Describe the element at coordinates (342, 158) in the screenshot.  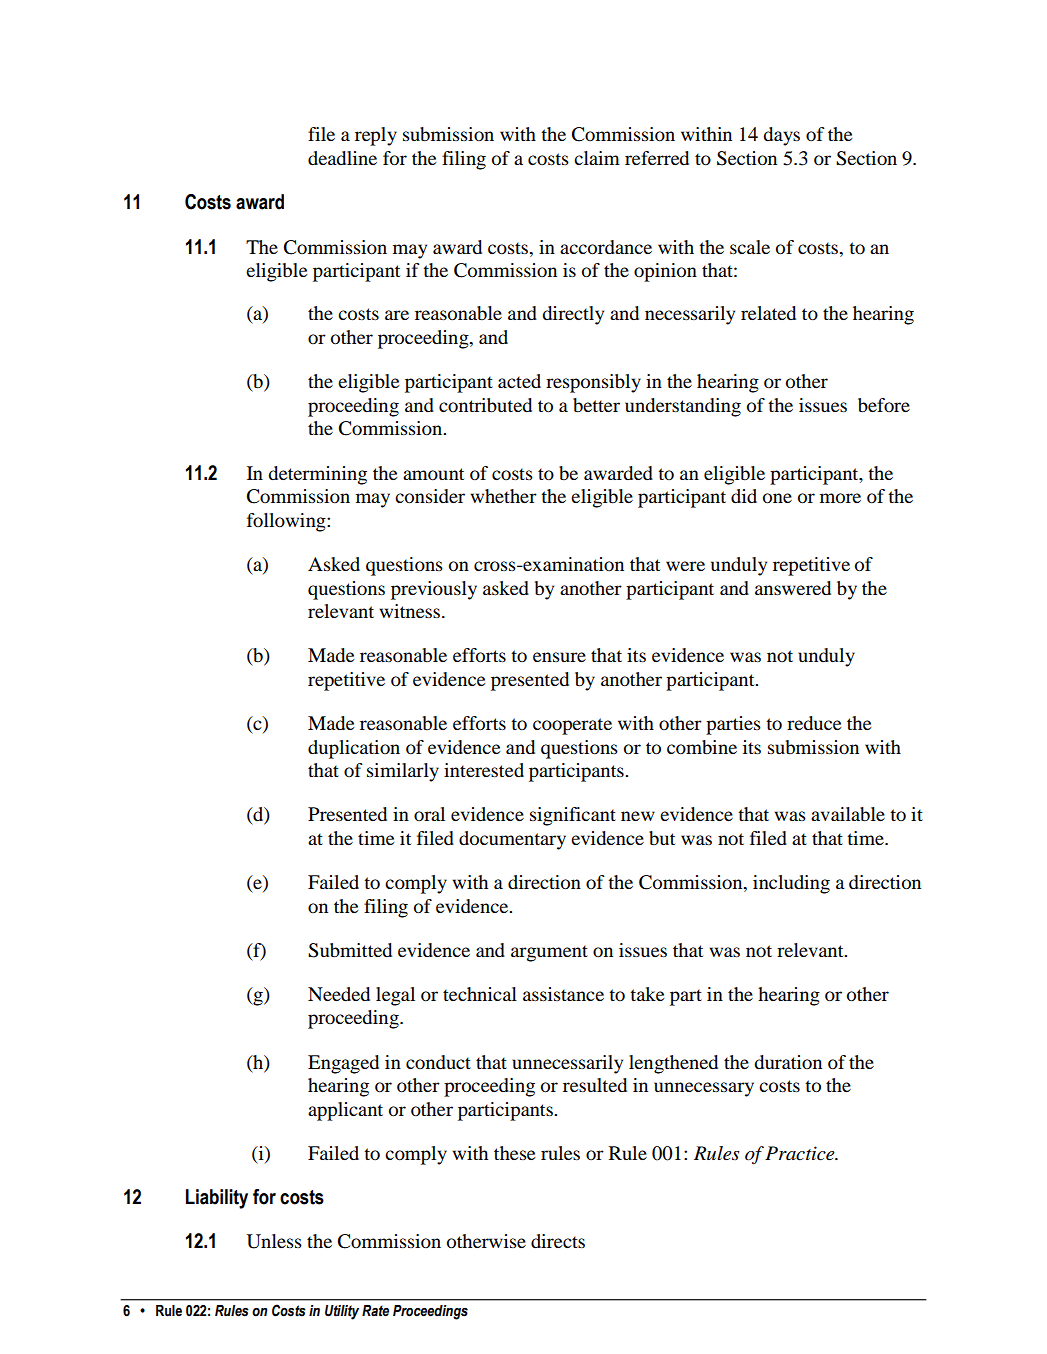
I see `deadline` at that location.
